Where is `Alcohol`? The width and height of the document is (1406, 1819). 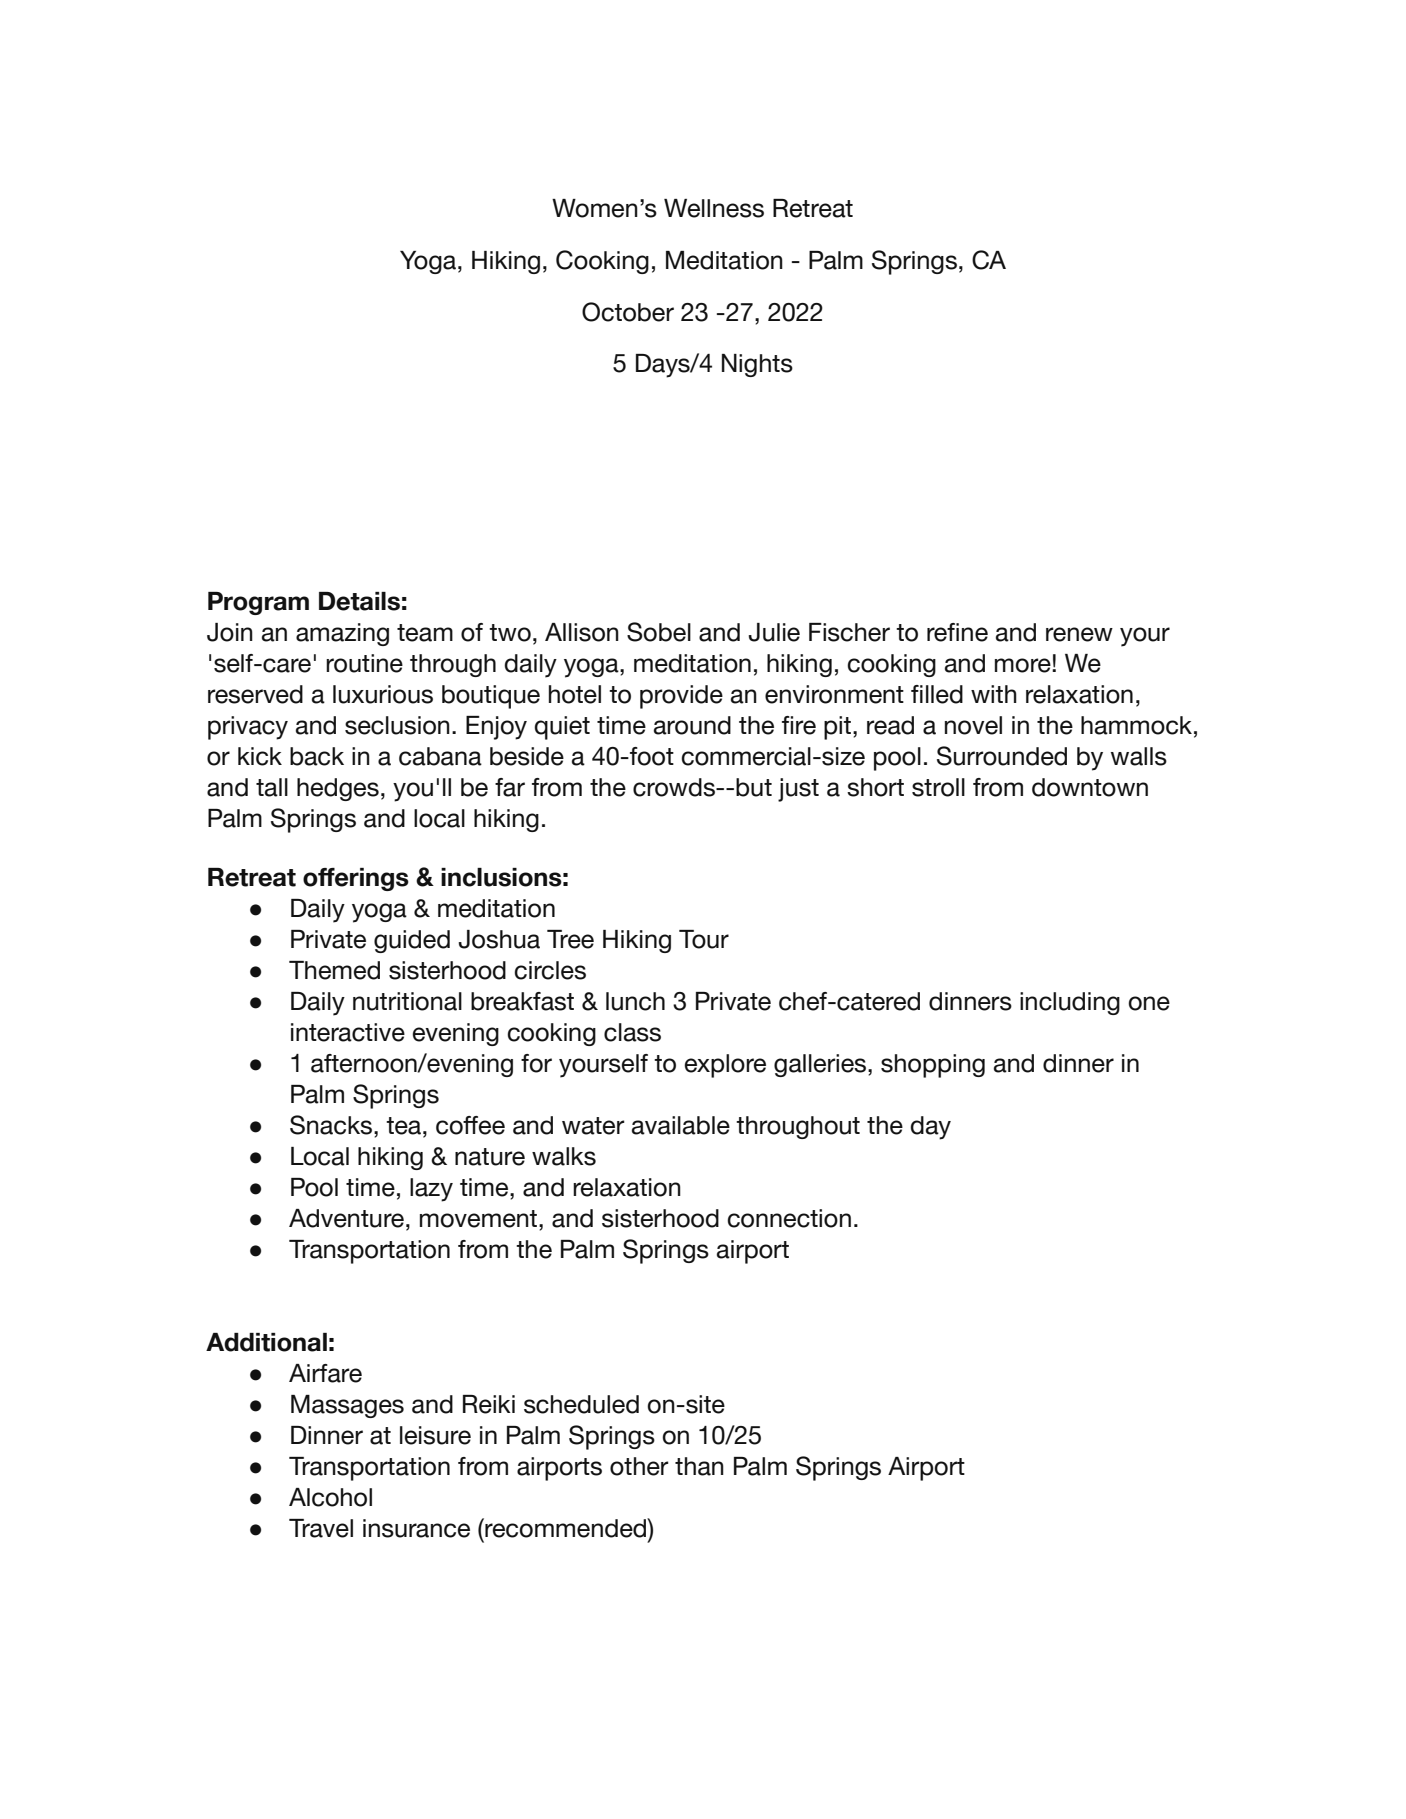 Alcohol is located at coordinates (330, 1497).
